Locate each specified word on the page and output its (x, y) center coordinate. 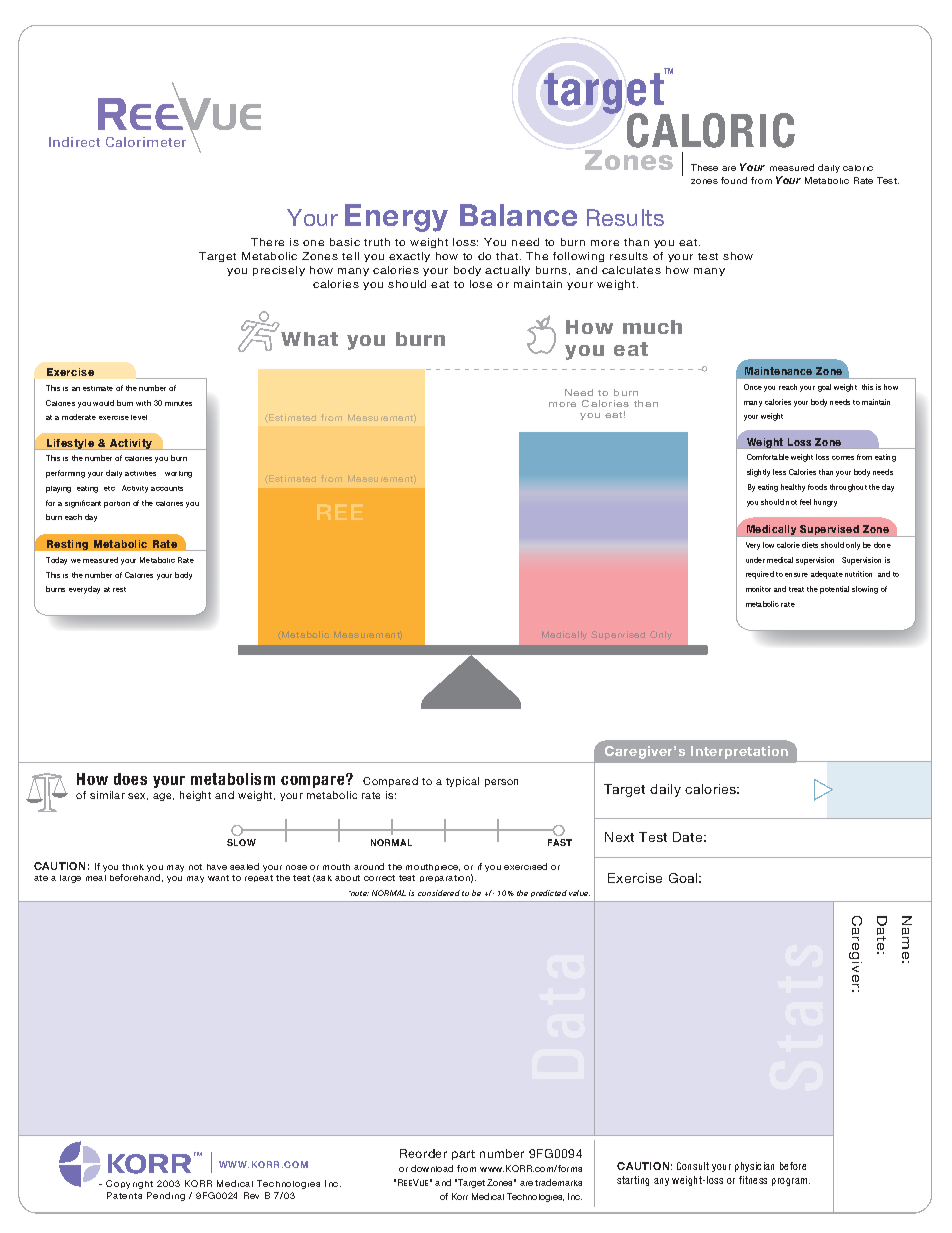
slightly (758, 473)
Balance (518, 215)
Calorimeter (146, 142)
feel (805, 502)
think (133, 867)
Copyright (129, 1184)
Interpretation (739, 752)
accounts (167, 488)
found (734, 180)
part (463, 1155)
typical (462, 782)
